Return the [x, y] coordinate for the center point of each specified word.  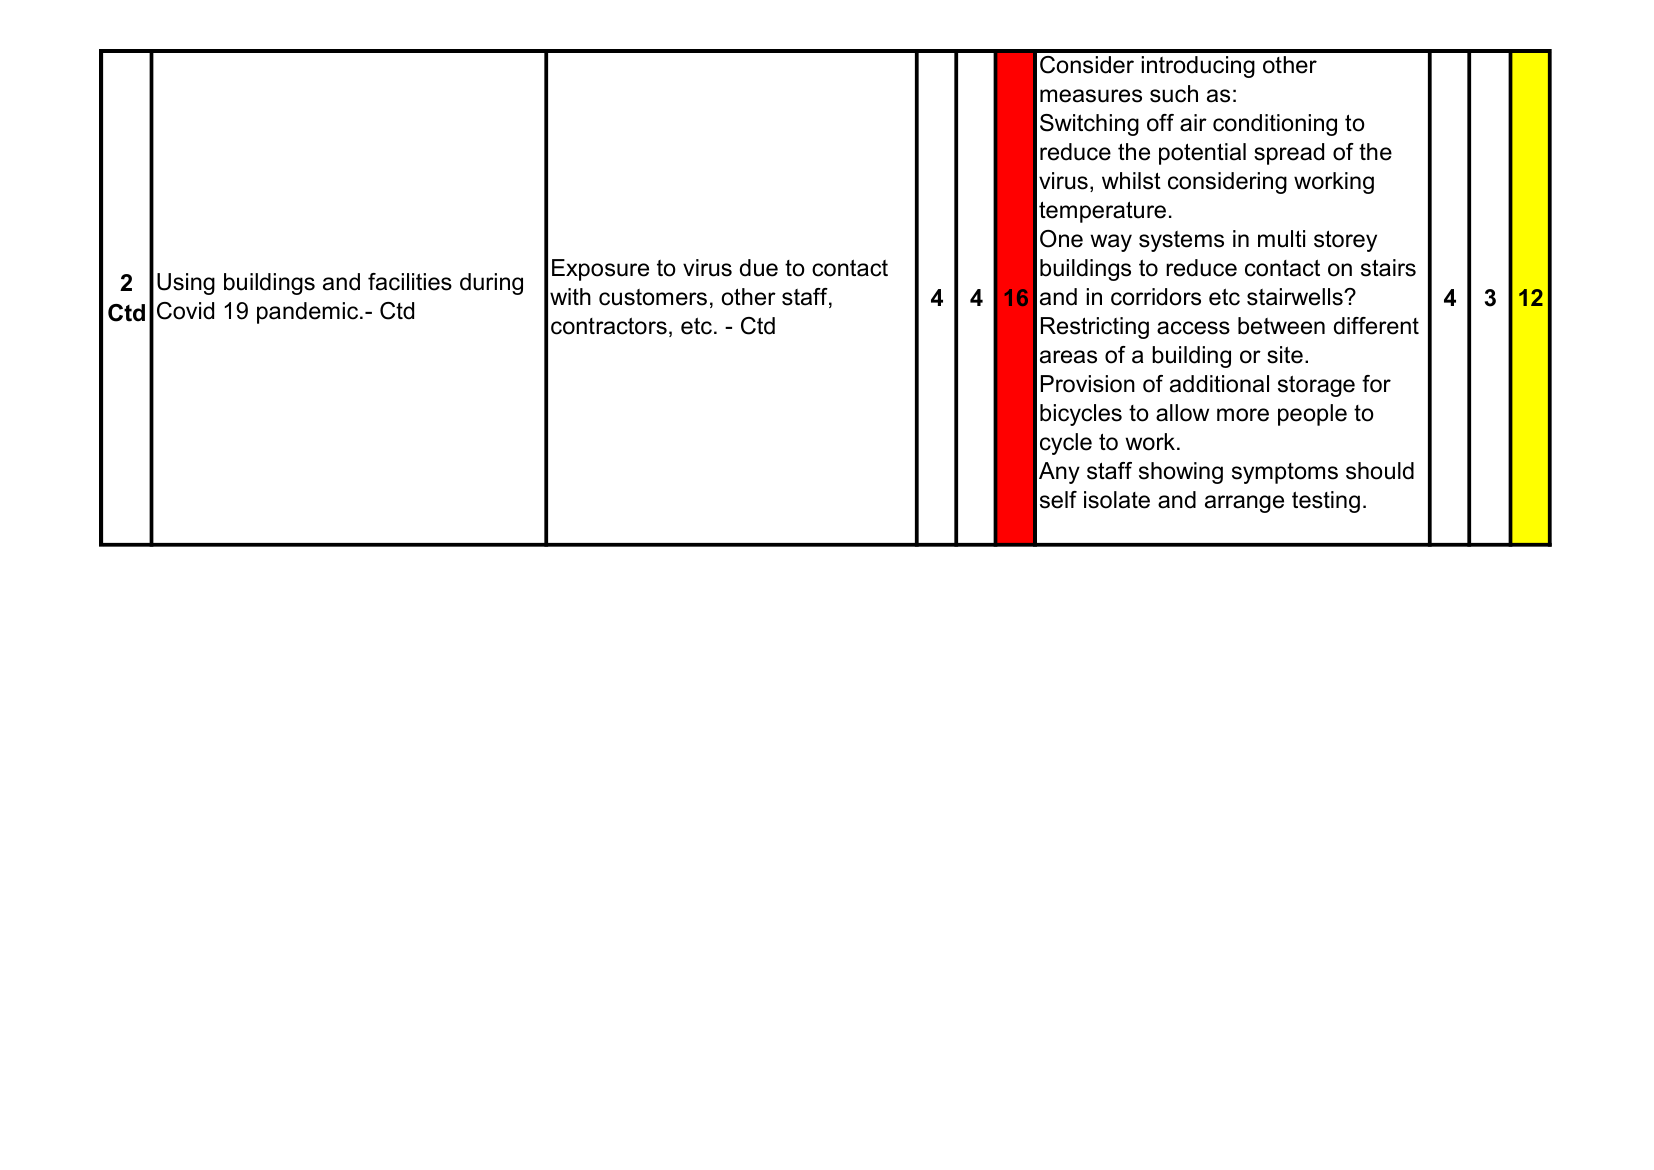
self [1058, 500]
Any [1059, 473]
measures [1091, 96]
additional [1219, 384]
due [759, 268]
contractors [609, 326]
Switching [1089, 125]
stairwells [1296, 297]
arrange [1244, 504]
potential [1202, 154]
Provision [1088, 384]
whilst [1131, 181]
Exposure [600, 270]
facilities [410, 282]
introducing [1198, 67]
